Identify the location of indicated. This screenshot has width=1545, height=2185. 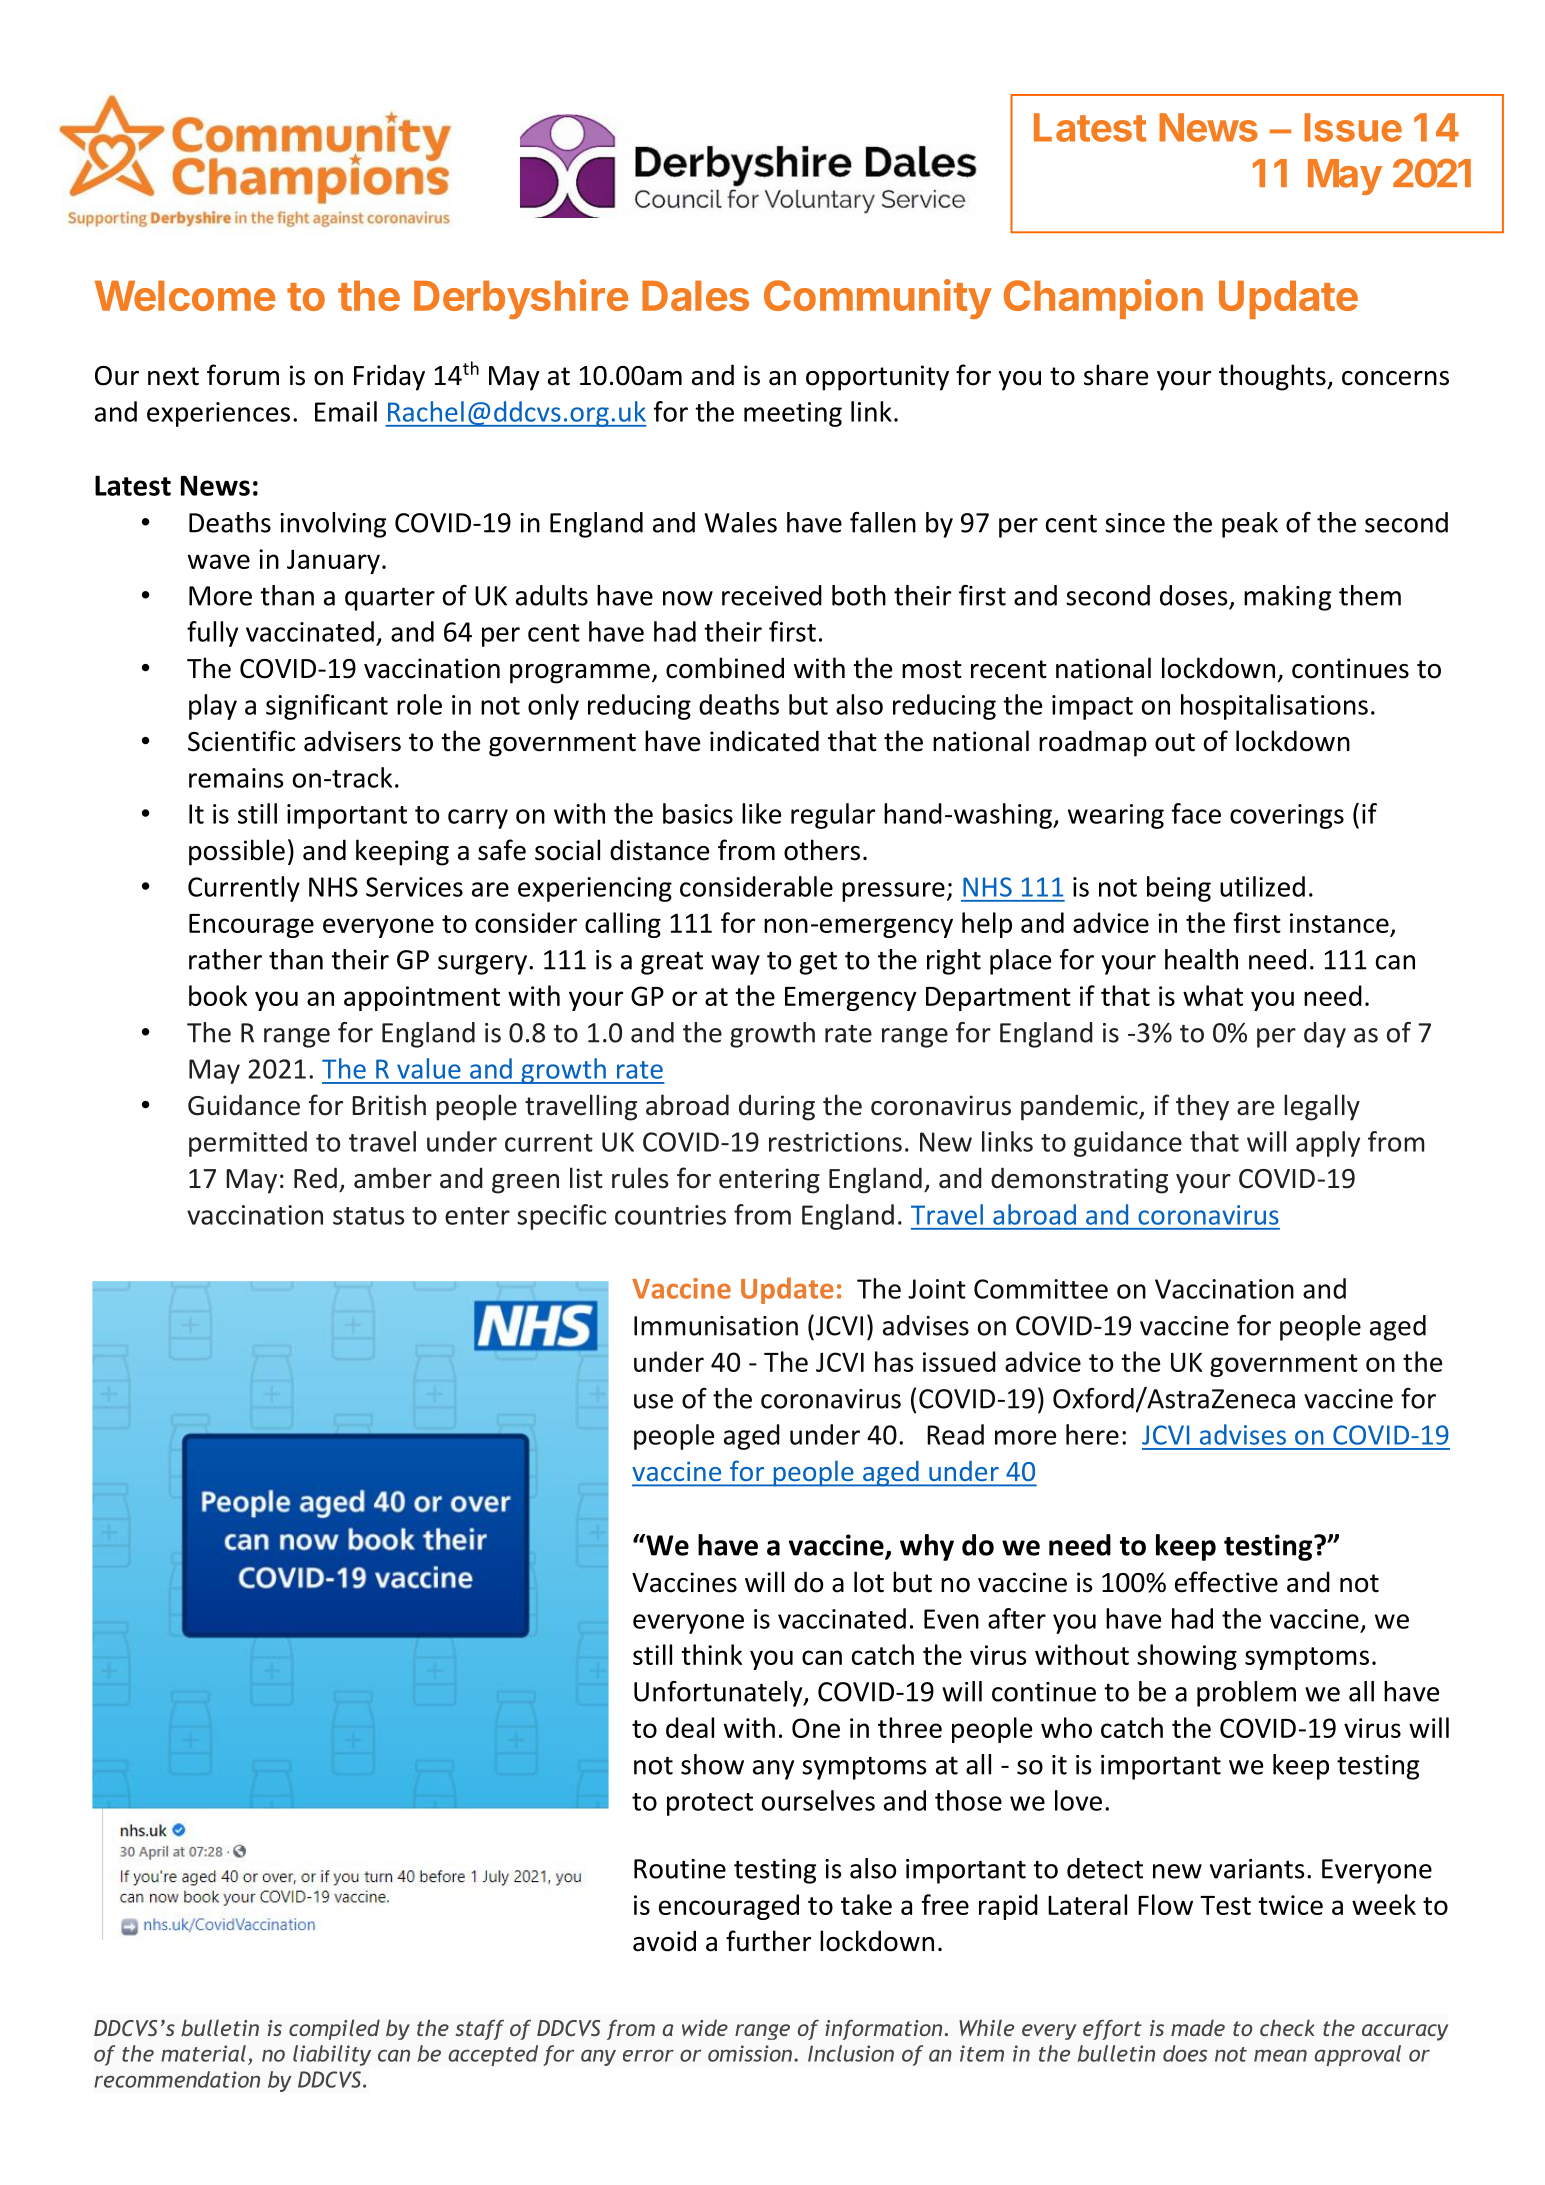
(764, 741).
